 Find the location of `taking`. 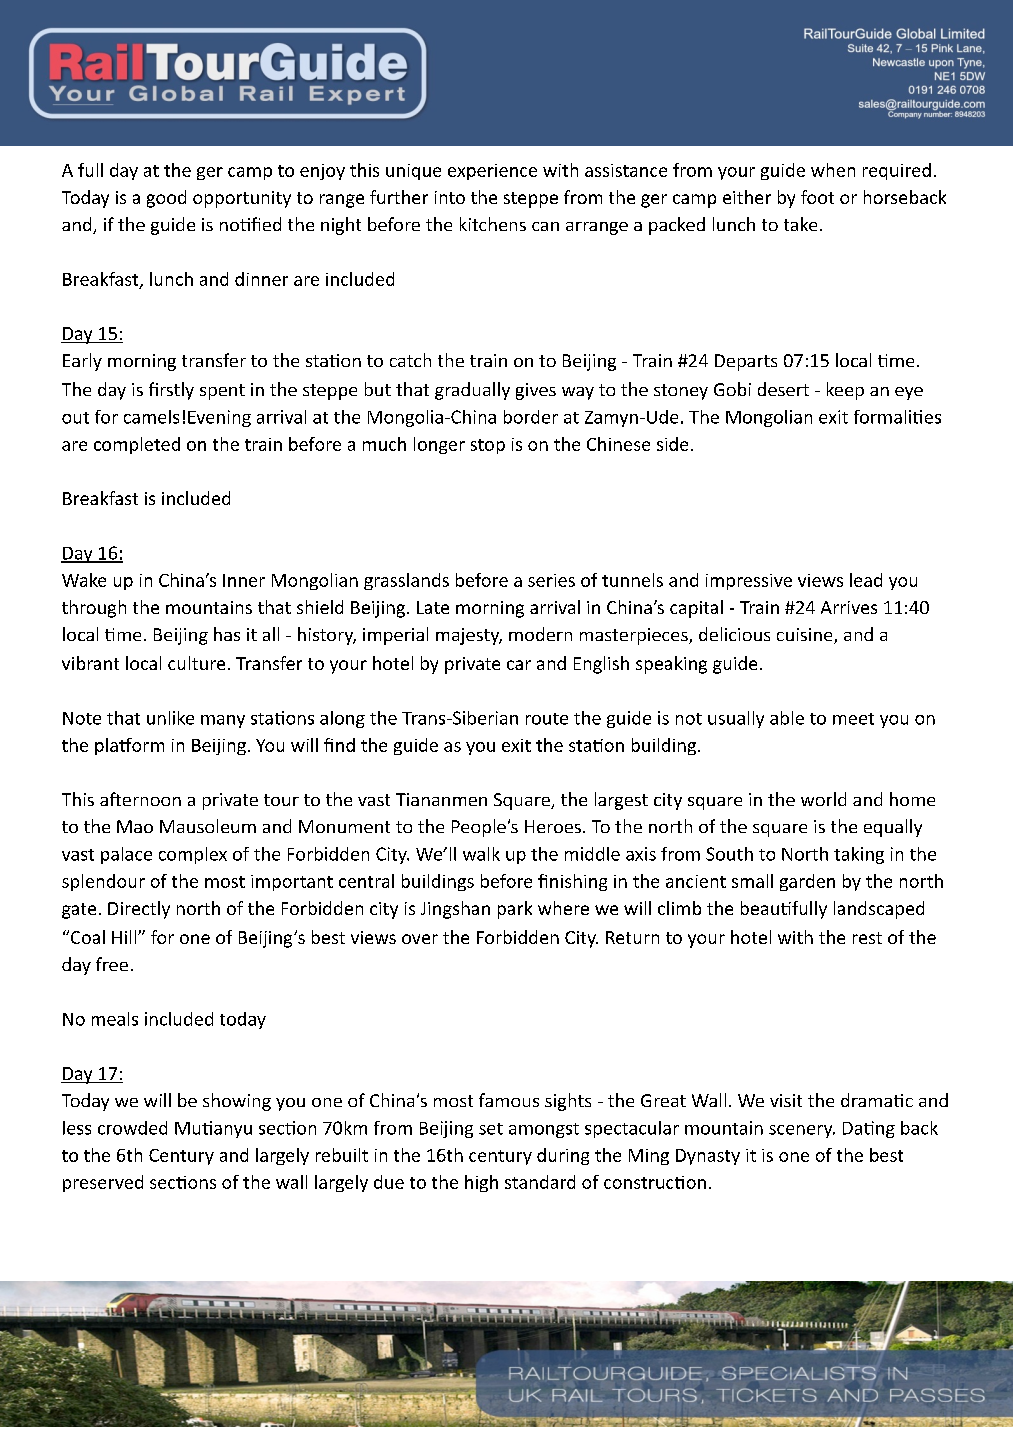

taking is located at coordinates (859, 855).
